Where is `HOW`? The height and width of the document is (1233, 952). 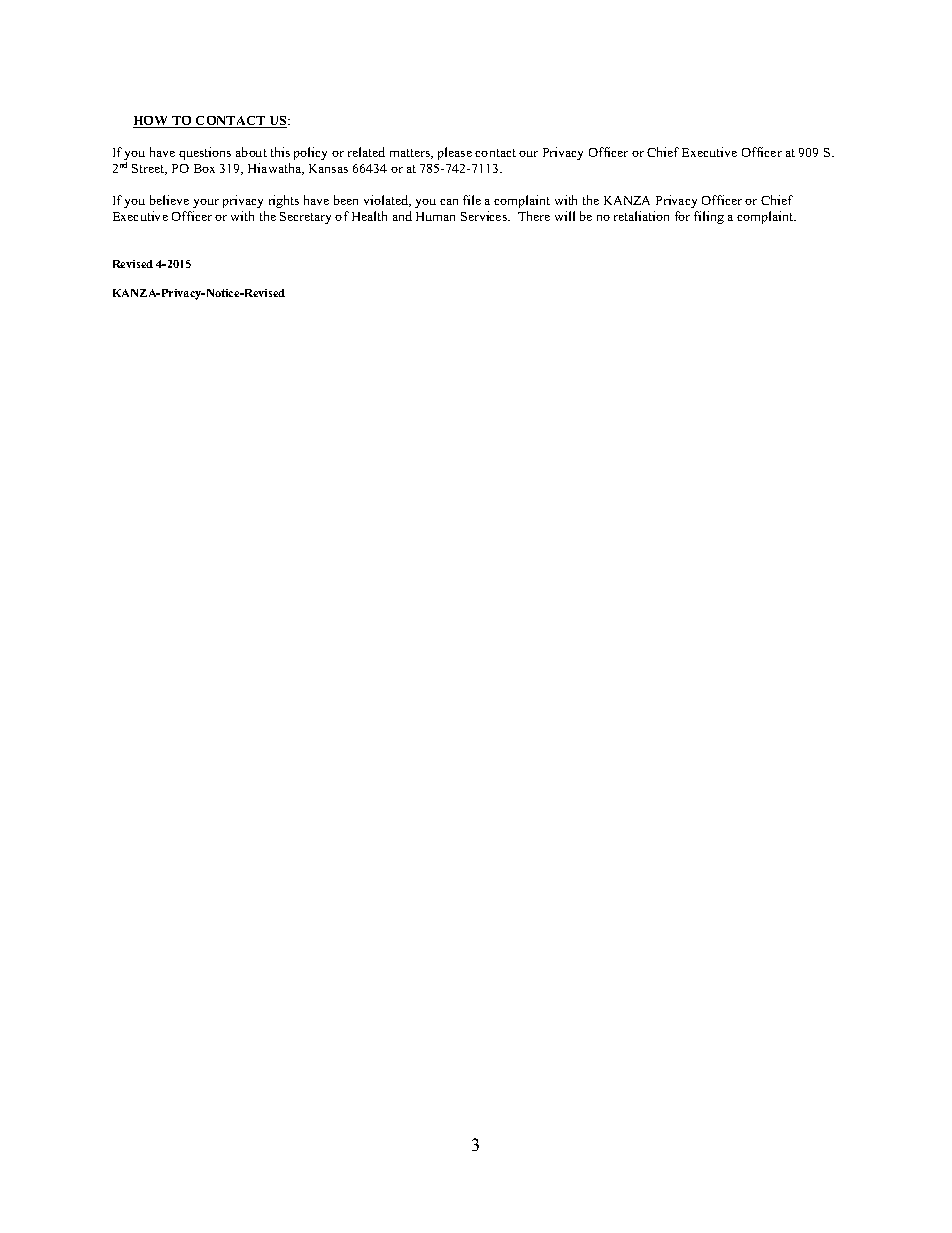 HOW is located at coordinates (152, 122).
